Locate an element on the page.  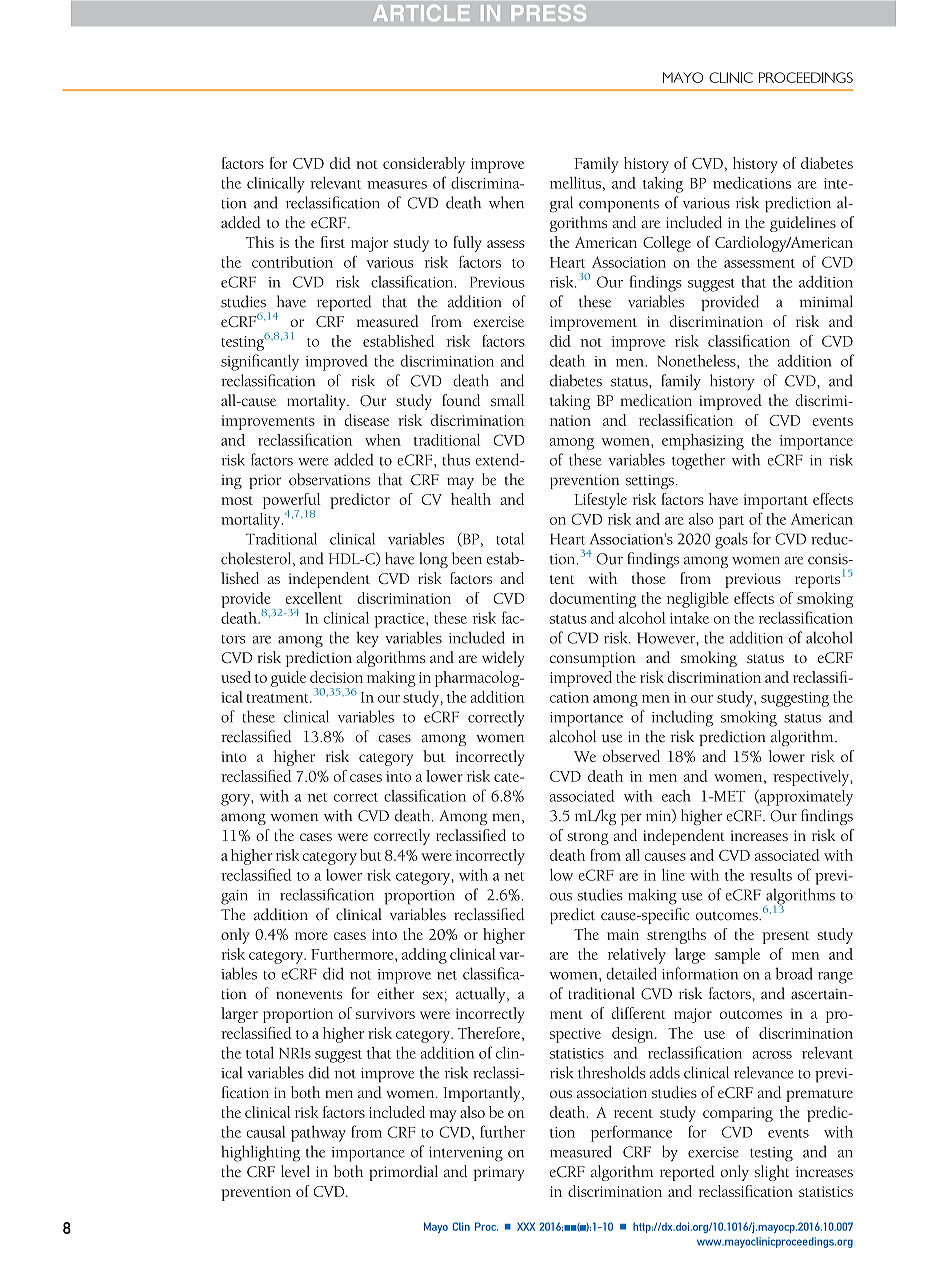
level is located at coordinates (295, 1171).
